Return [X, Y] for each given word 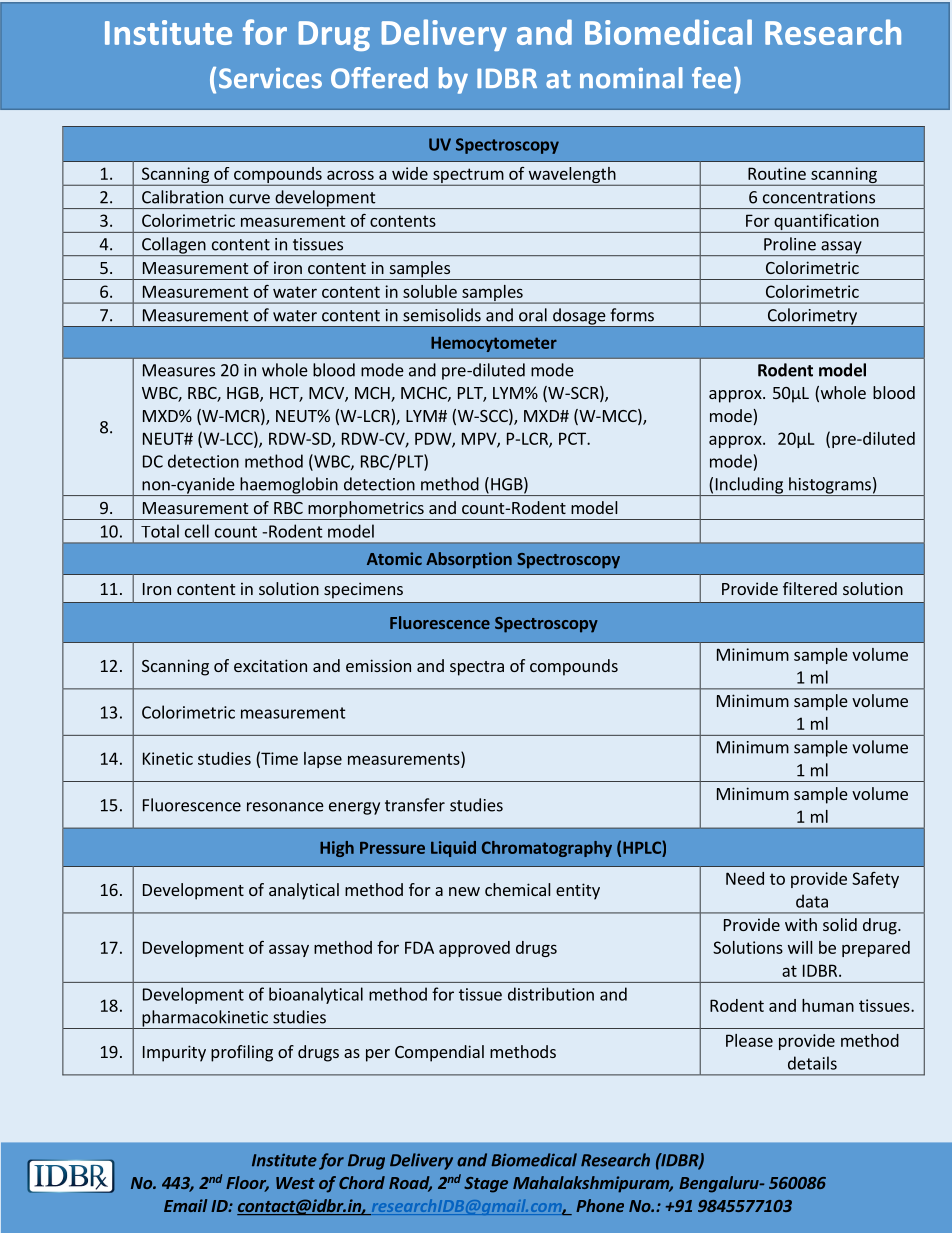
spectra [477, 668]
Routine [777, 173]
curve [249, 199]
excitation [270, 665]
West [295, 1183]
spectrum [468, 177]
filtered [810, 588]
